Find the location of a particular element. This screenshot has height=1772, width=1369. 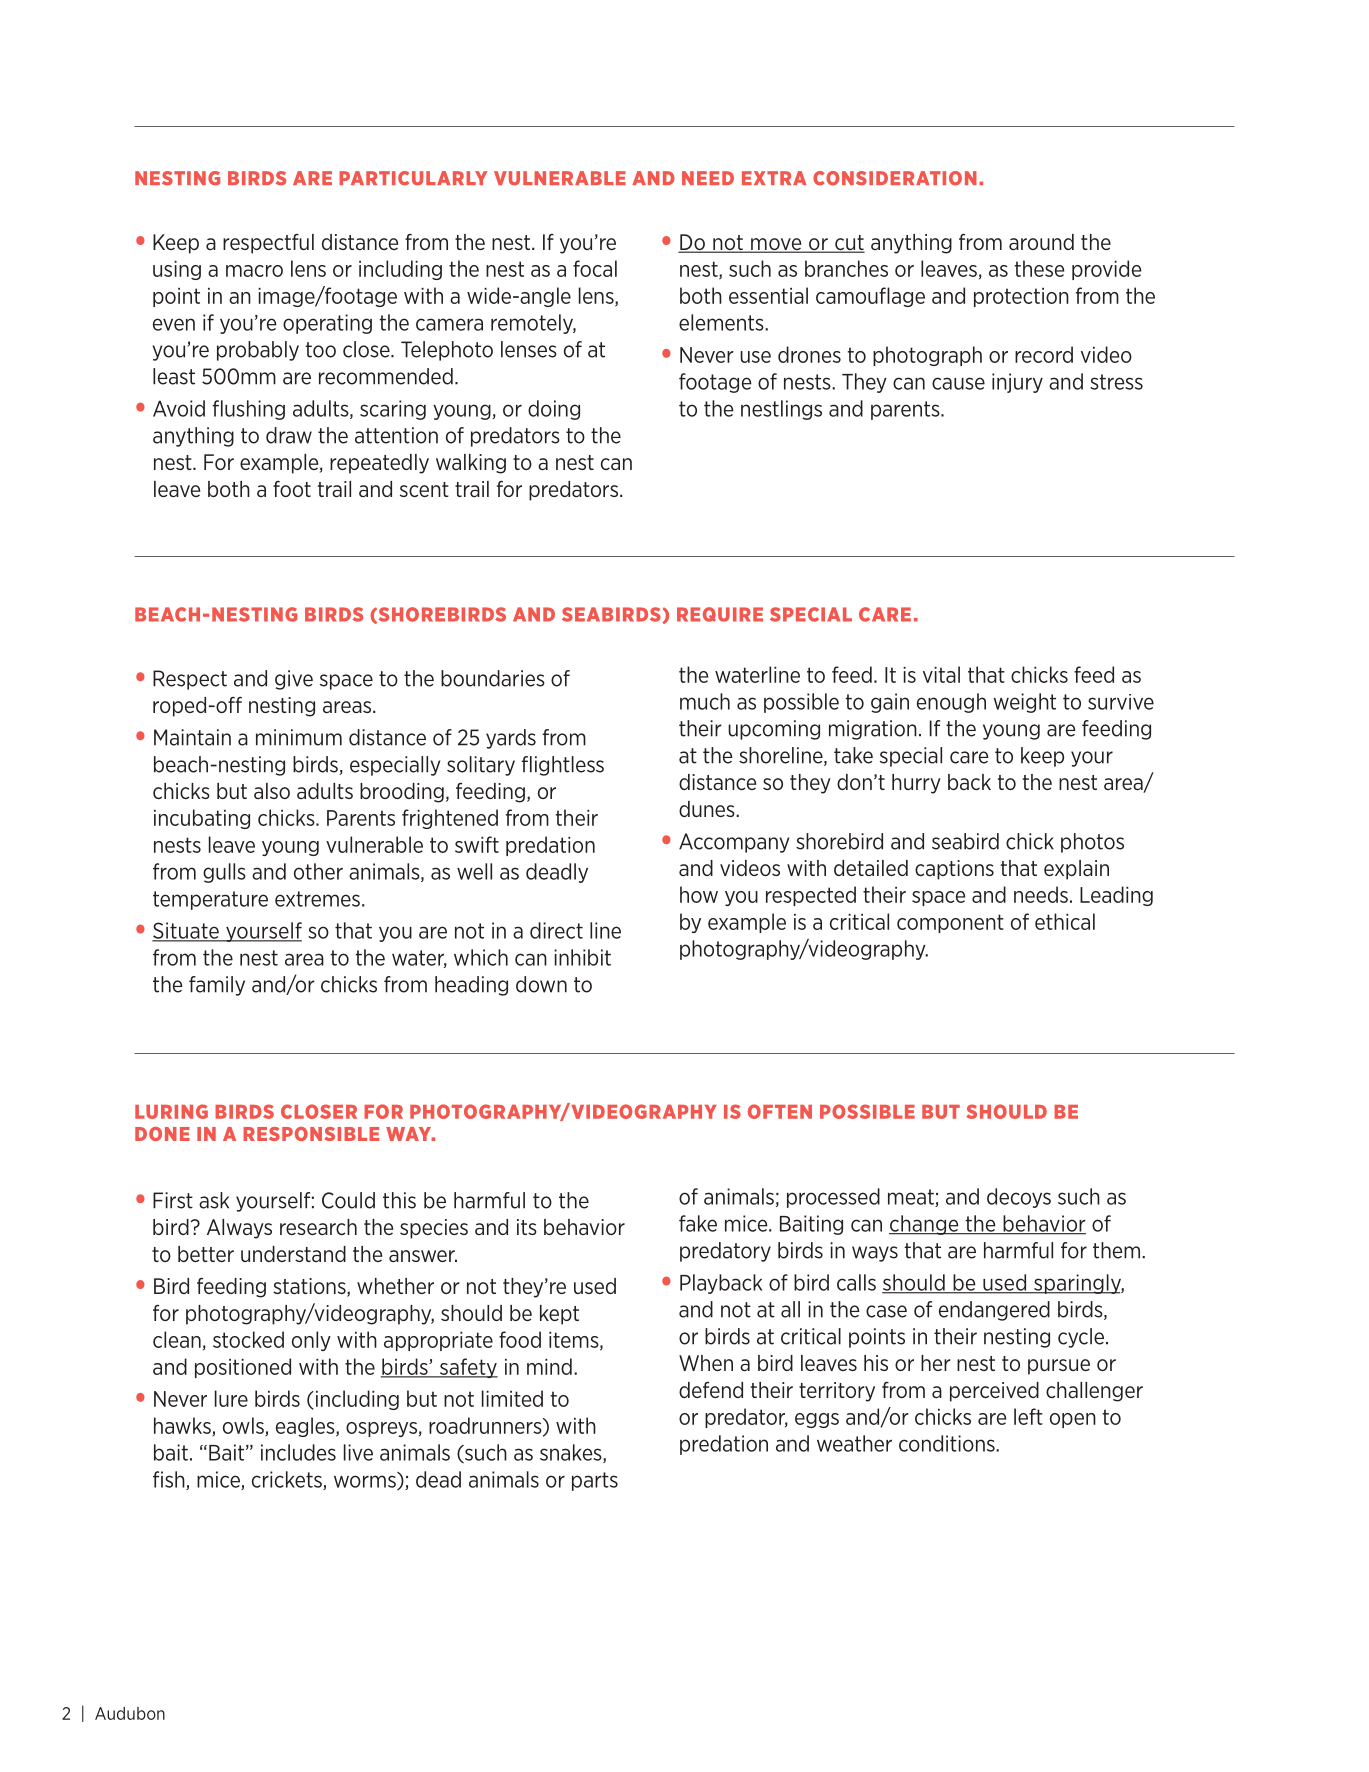

macro is located at coordinates (254, 271).
